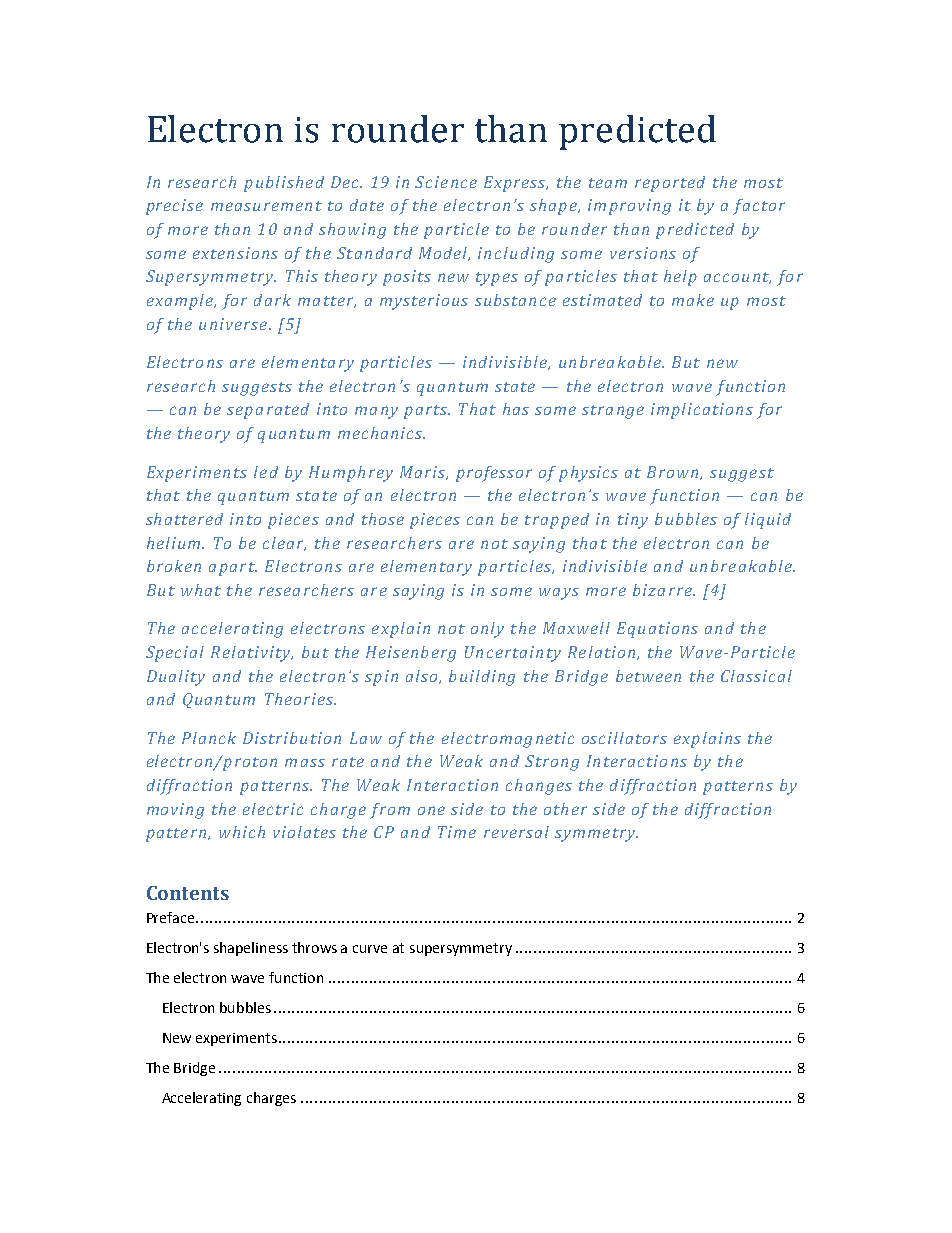 The height and width of the image is (1233, 952). What do you see at coordinates (494, 474) in the image?
I see `professor` at bounding box center [494, 474].
